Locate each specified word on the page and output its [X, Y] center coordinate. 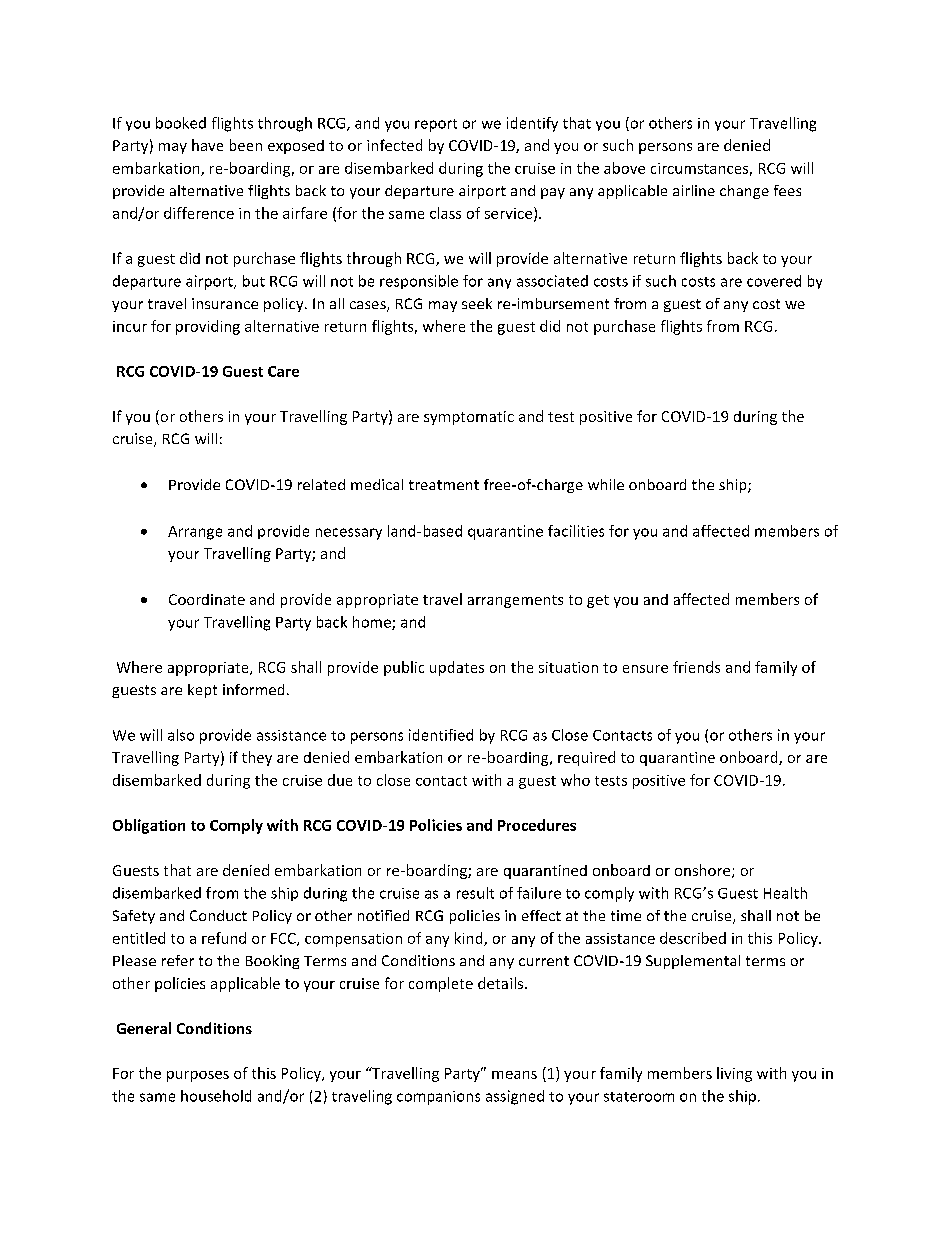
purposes [198, 1076]
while [606, 484]
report [436, 125]
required [586, 758]
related [321, 484]
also [181, 735]
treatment [444, 485]
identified [441, 735]
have [207, 145]
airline [694, 190]
